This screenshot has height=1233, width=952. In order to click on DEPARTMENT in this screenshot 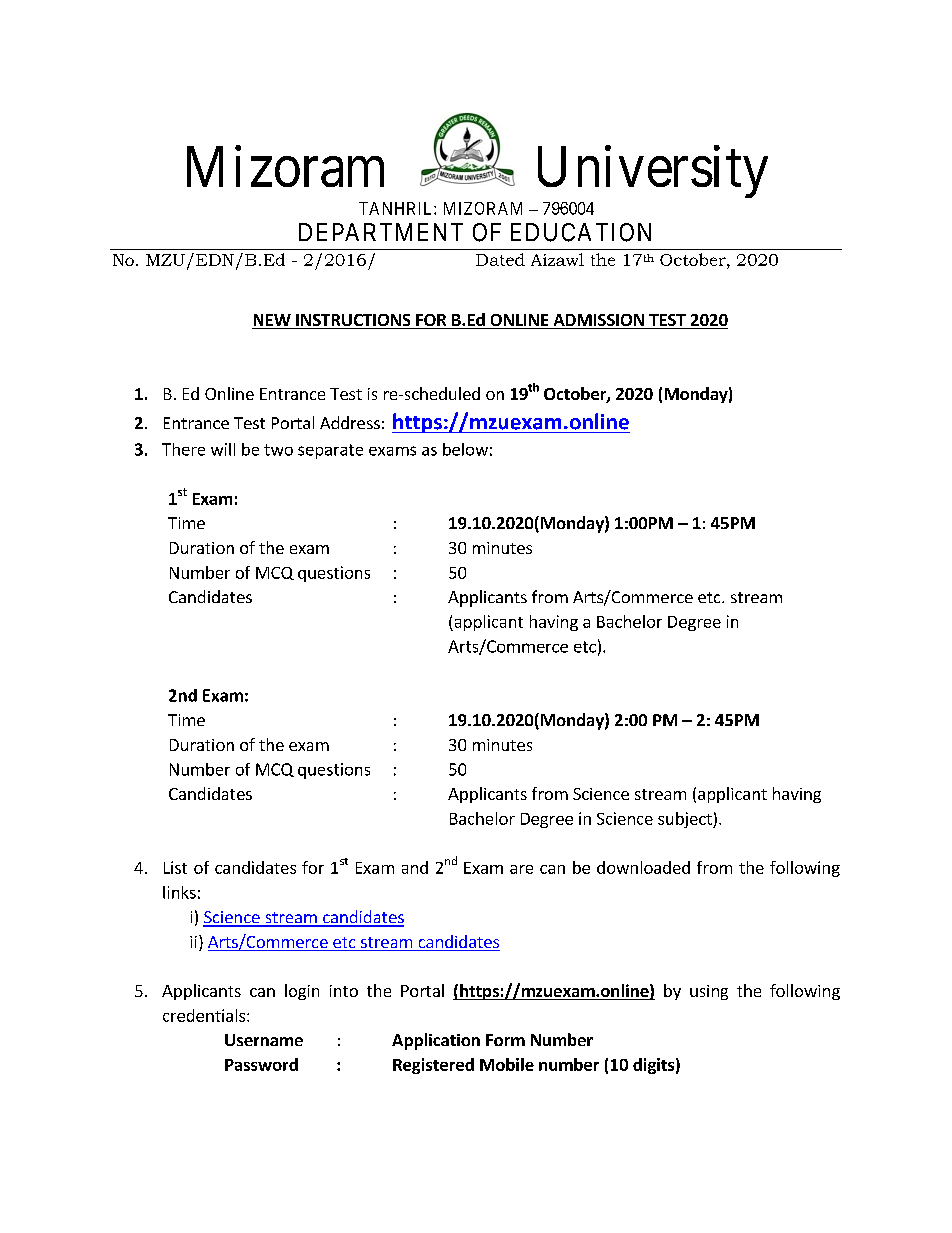, I will do `click(381, 232)`.
